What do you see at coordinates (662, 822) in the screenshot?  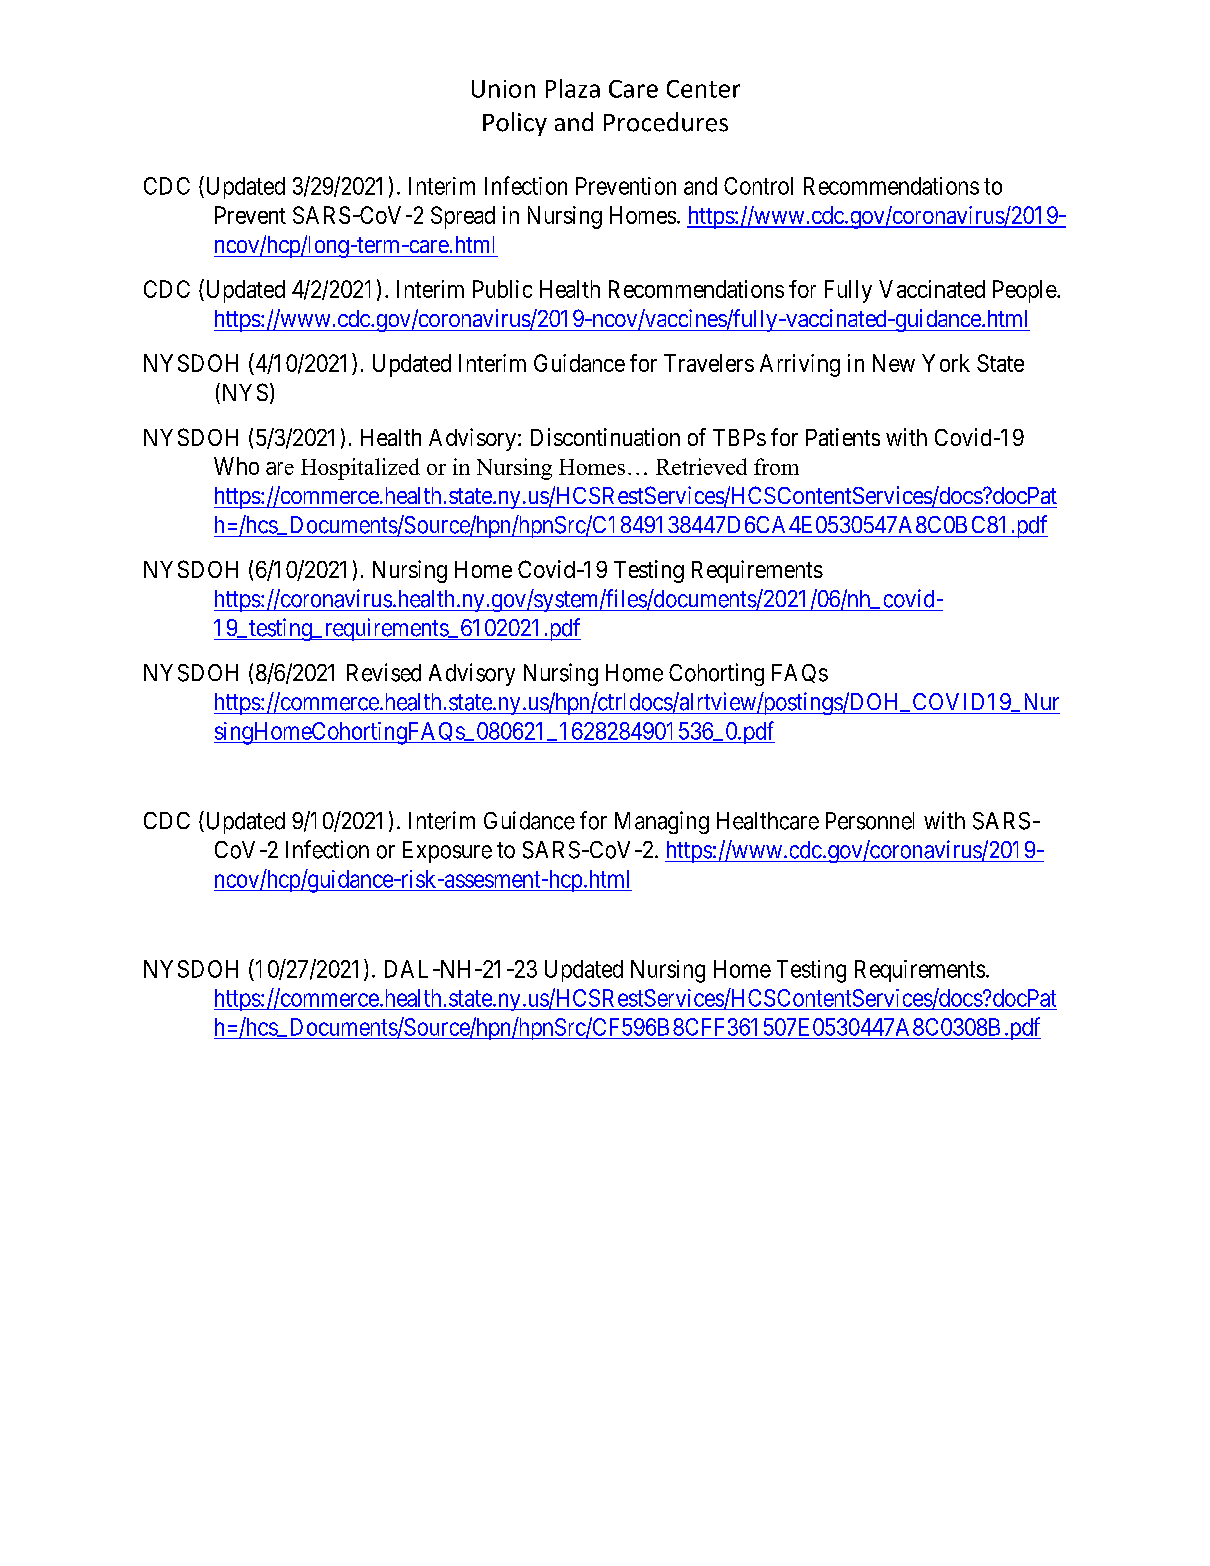 I see `Managing` at bounding box center [662, 822].
